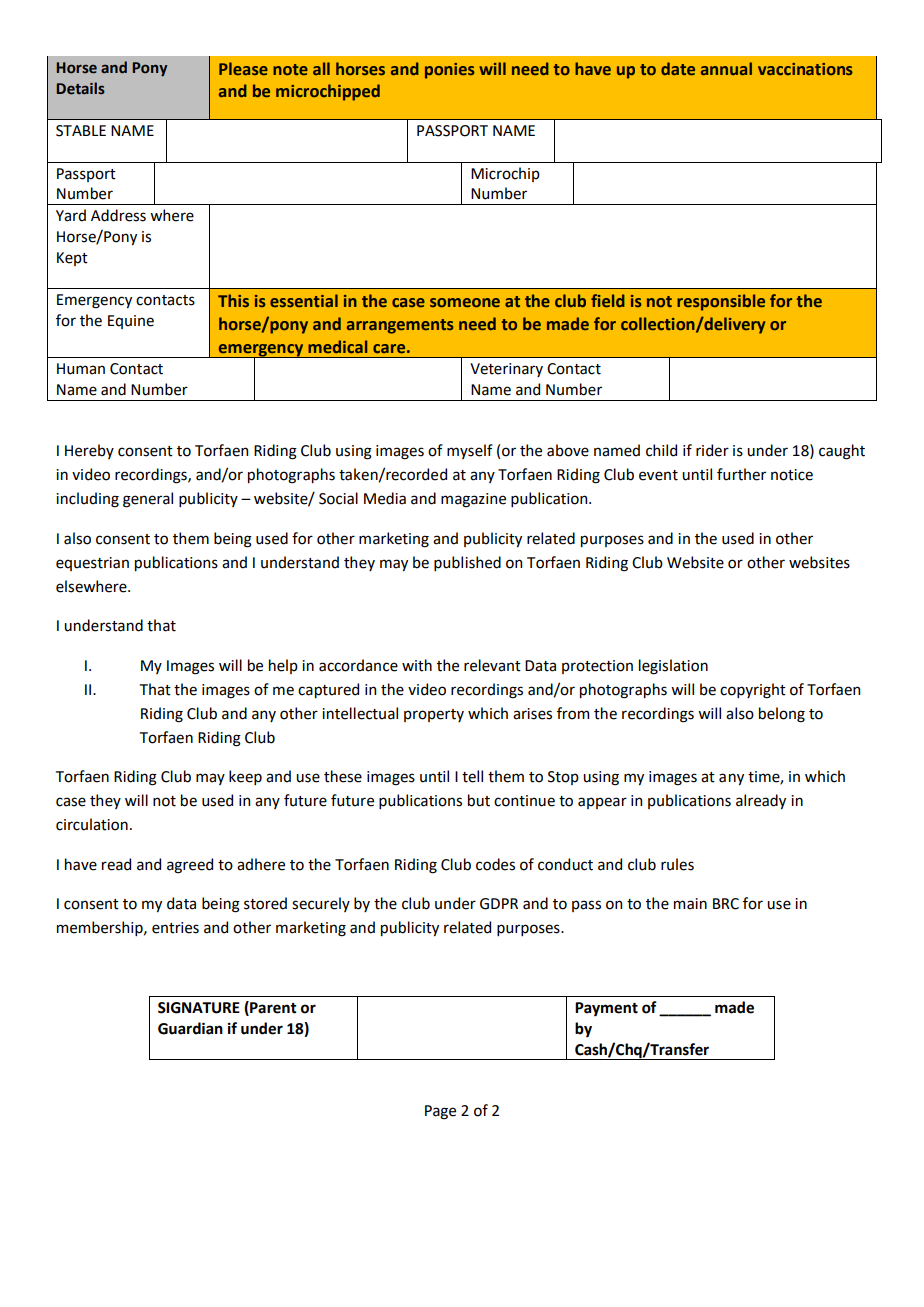 This screenshot has width=924, height=1307. Describe the element at coordinates (245, 777) in the screenshot. I see `keep` at that location.
